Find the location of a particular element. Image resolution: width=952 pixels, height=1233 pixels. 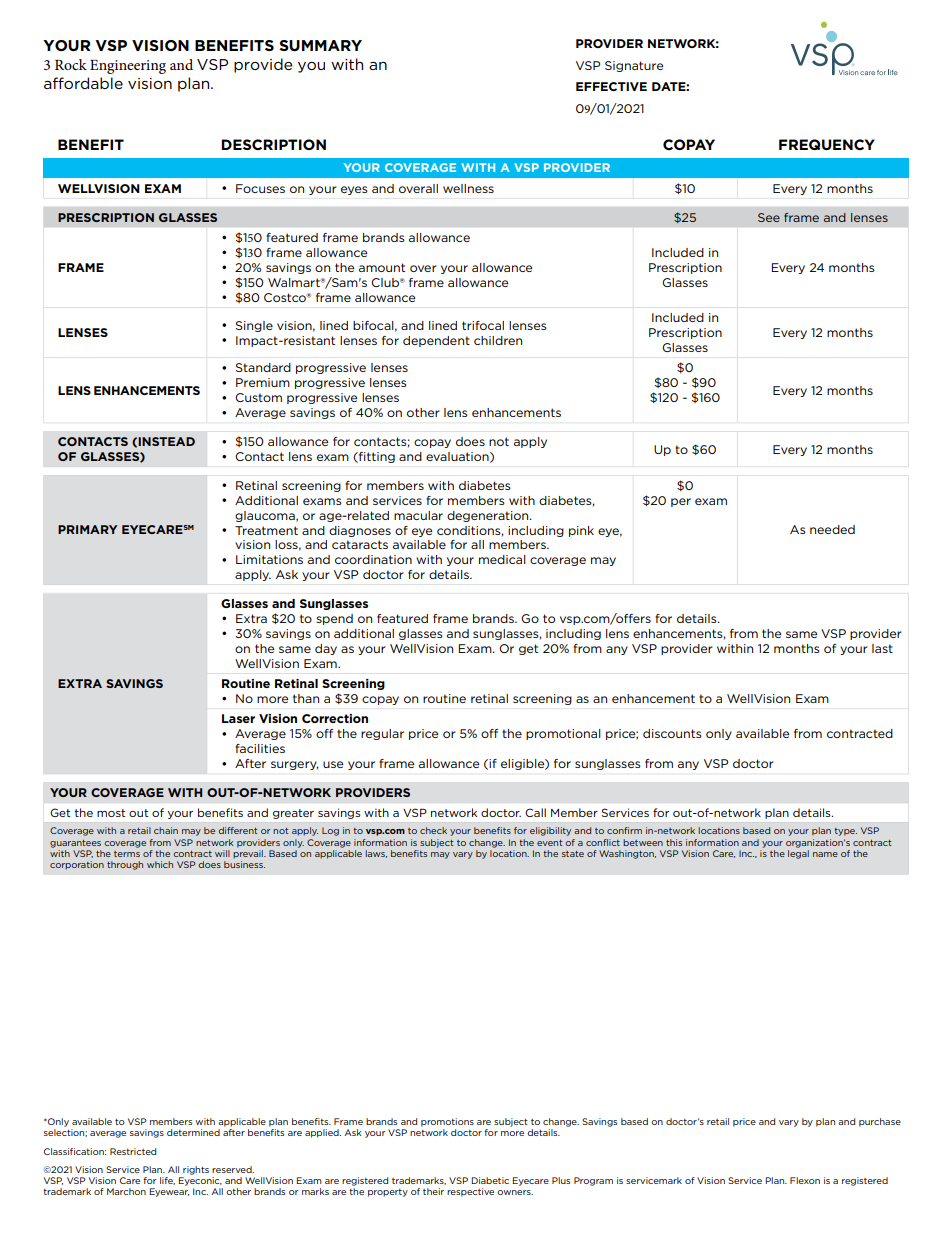

Engineering is located at coordinates (128, 67).
